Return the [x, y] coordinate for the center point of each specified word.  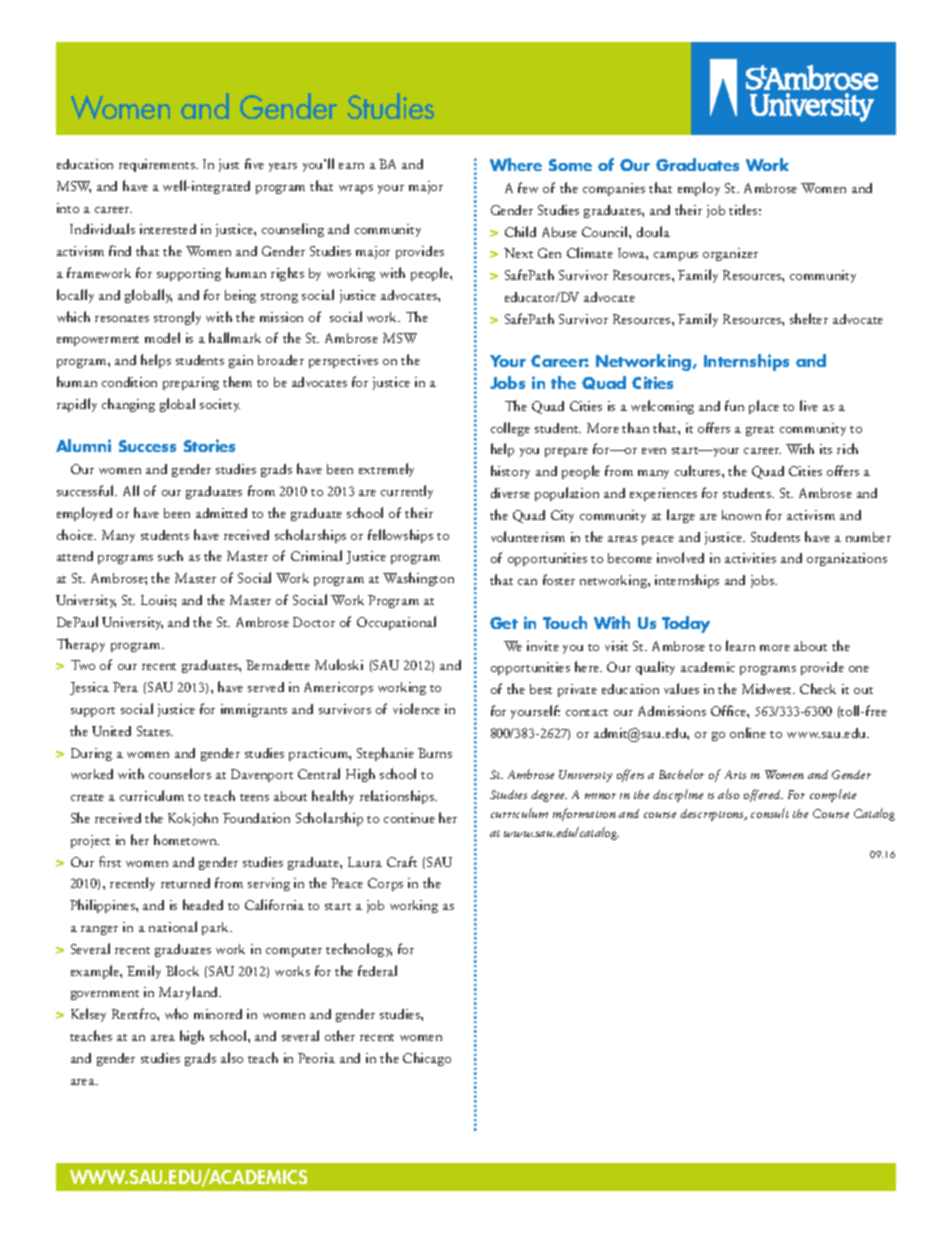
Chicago [427, 1059]
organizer [730, 254]
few [528, 187]
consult [770, 813]
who [176, 1013]
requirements [158, 165]
